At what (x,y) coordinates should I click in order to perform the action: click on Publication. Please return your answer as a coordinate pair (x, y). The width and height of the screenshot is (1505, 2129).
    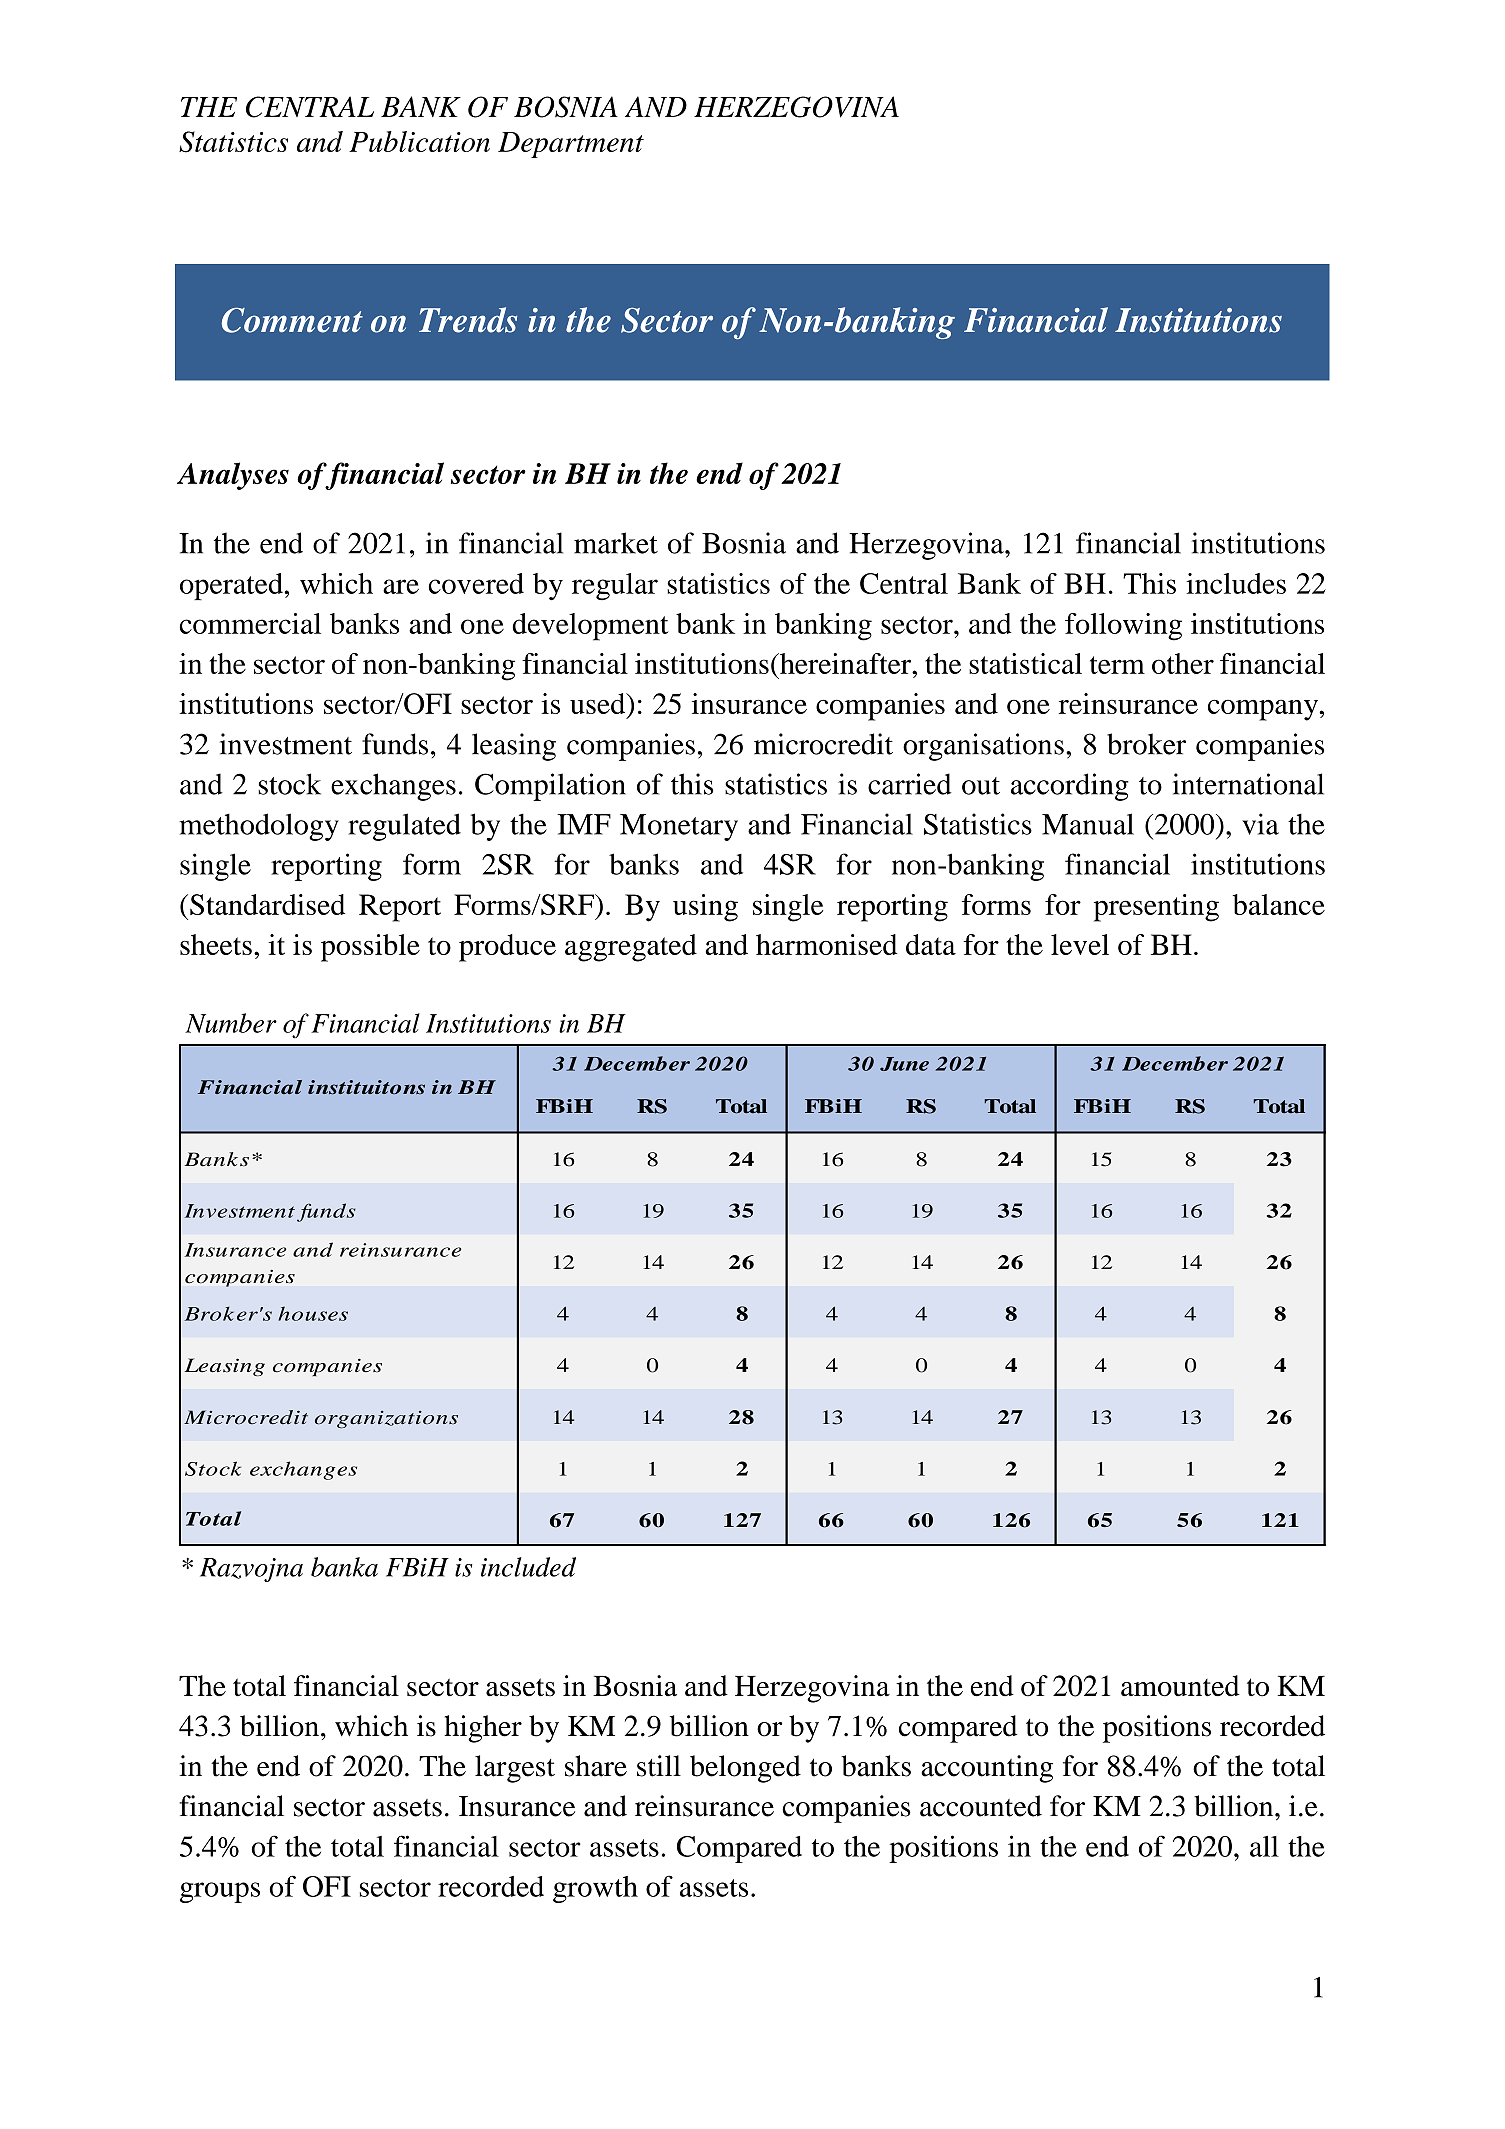
    Looking at the image, I should click on (419, 141).
